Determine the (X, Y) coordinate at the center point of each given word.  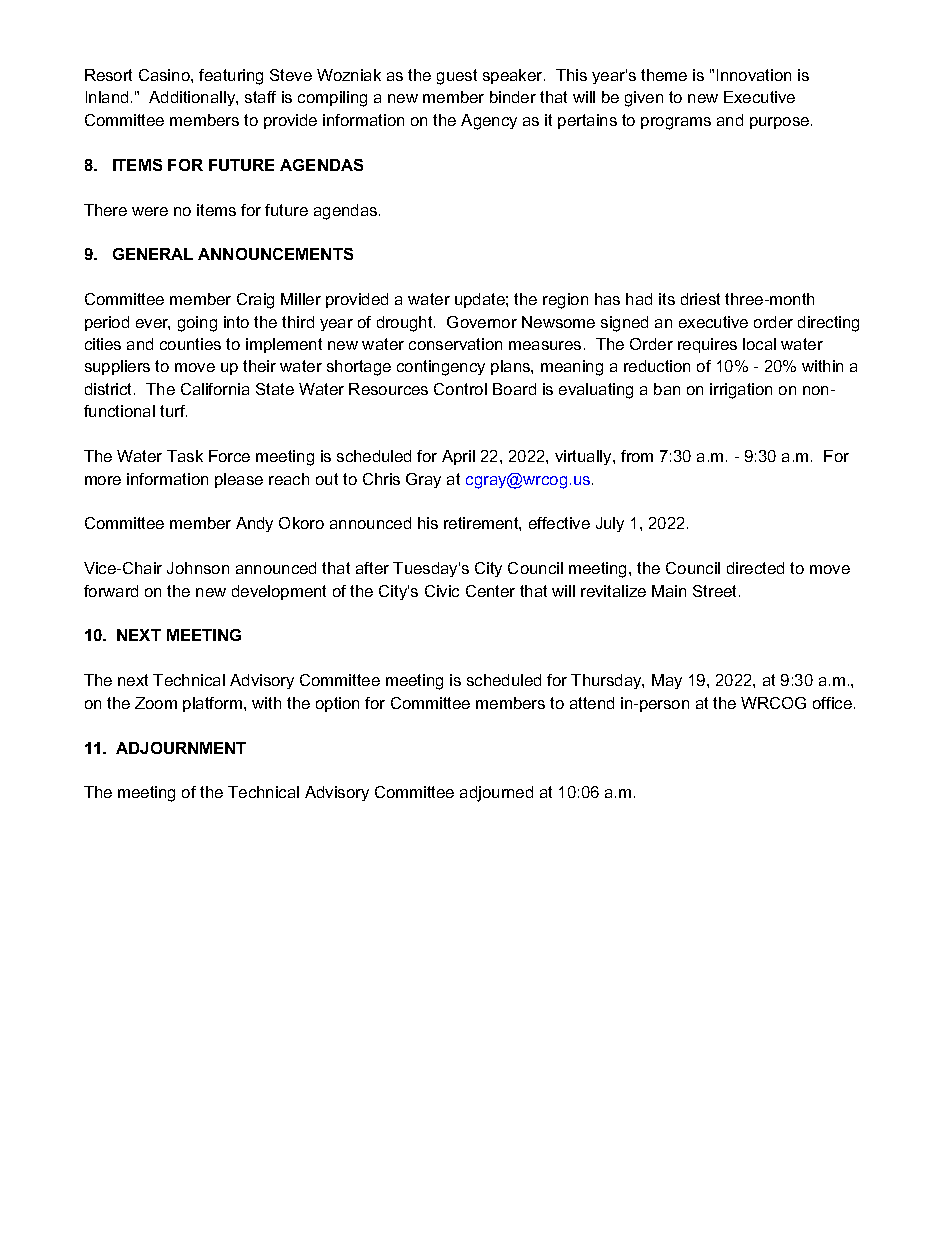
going (197, 324)
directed (755, 568)
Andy (254, 524)
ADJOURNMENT (181, 748)
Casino (165, 75)
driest (700, 299)
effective (559, 523)
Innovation (754, 75)
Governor (482, 322)
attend (592, 703)
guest (457, 77)
